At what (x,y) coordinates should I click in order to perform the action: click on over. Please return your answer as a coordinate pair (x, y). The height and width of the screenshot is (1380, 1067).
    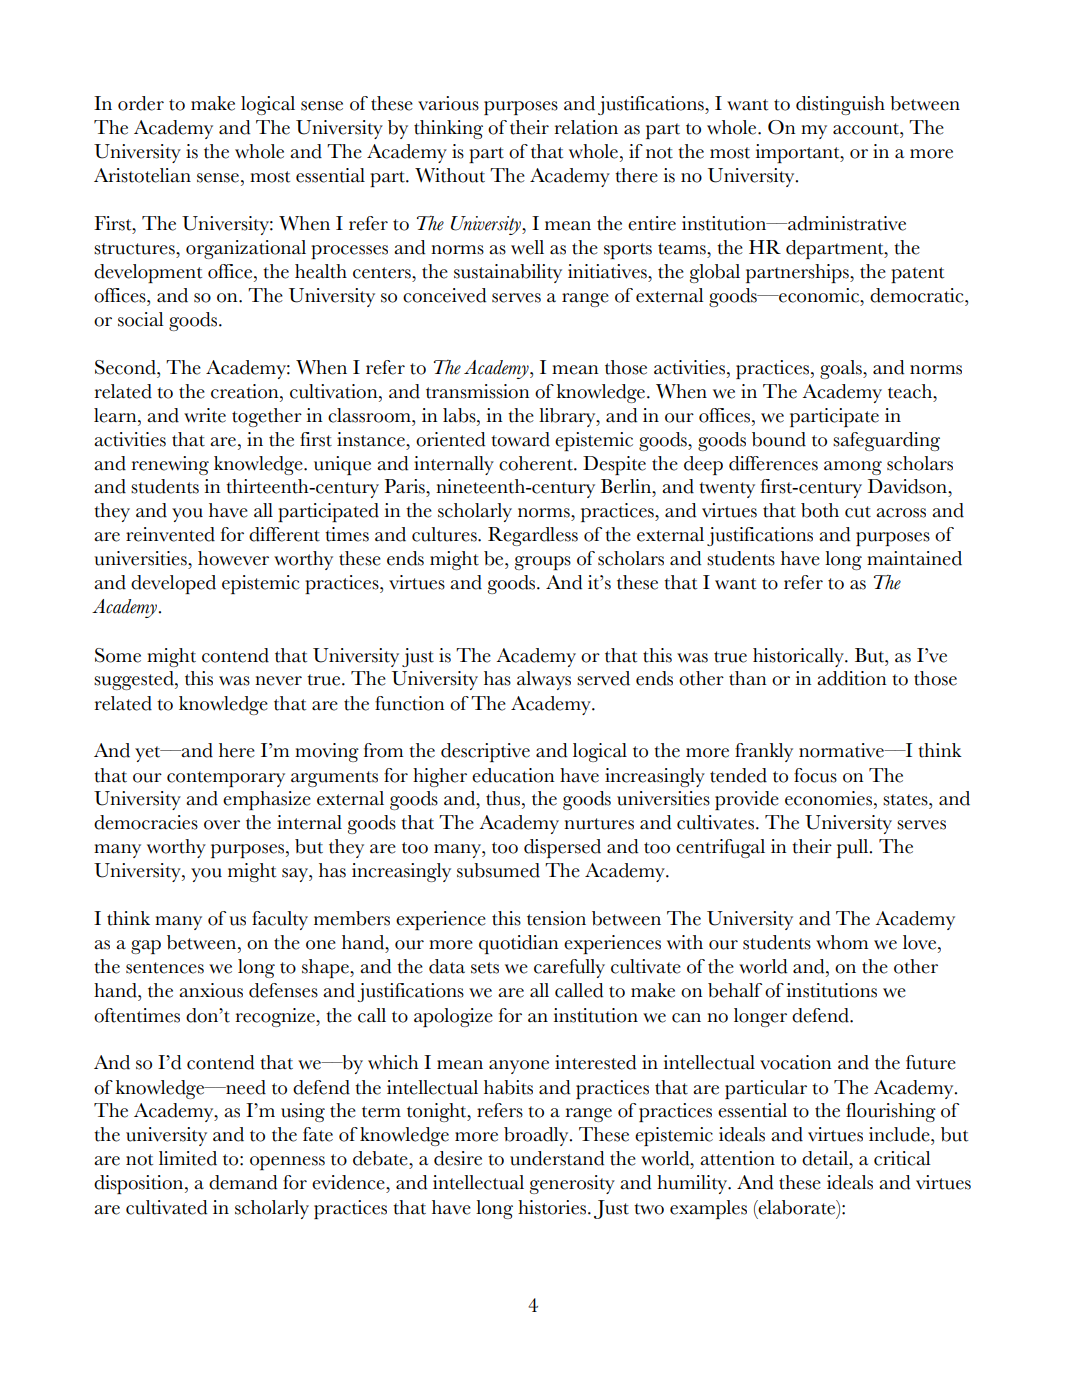
    Looking at the image, I should click on (222, 825).
